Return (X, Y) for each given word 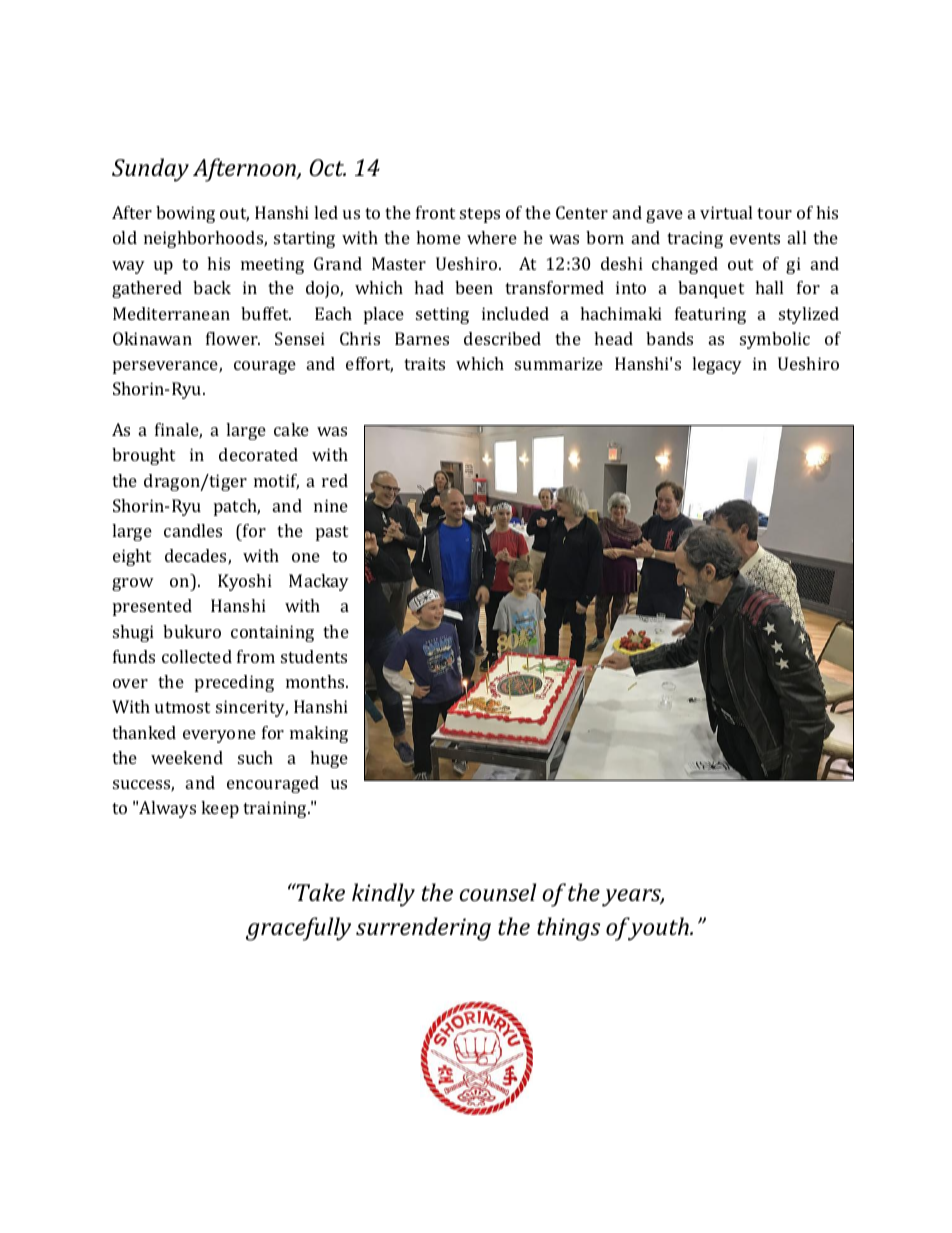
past (332, 533)
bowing (185, 214)
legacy (717, 365)
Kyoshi (245, 582)
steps (480, 215)
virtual (726, 212)
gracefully (298, 929)
